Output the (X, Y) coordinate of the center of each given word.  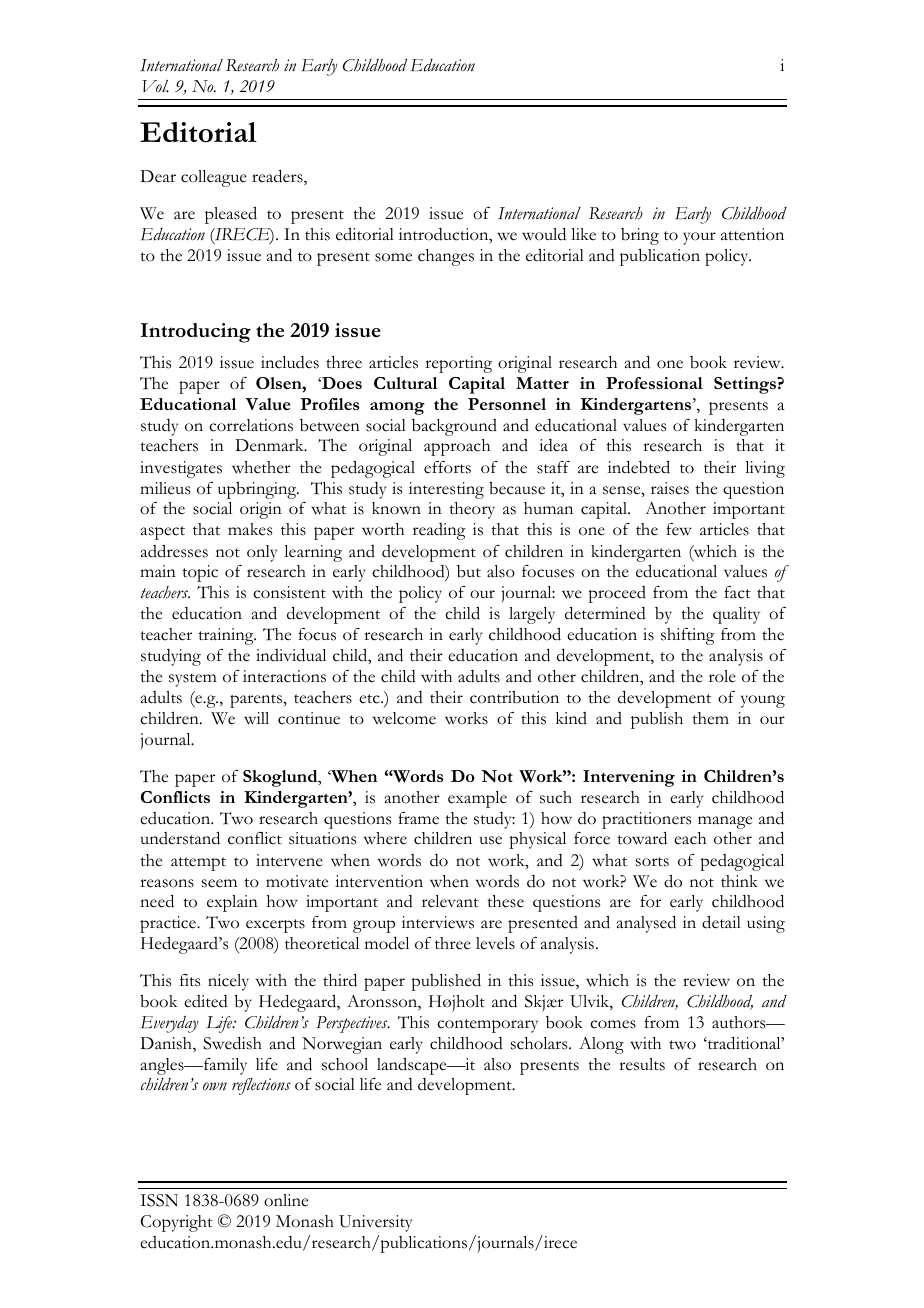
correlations (251, 425)
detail (721, 922)
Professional (654, 383)
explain (232, 903)
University (375, 1223)
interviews (438, 922)
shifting (687, 636)
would (544, 234)
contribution (514, 697)
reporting (458, 364)
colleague (214, 178)
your (699, 238)
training (227, 636)
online (286, 1200)
